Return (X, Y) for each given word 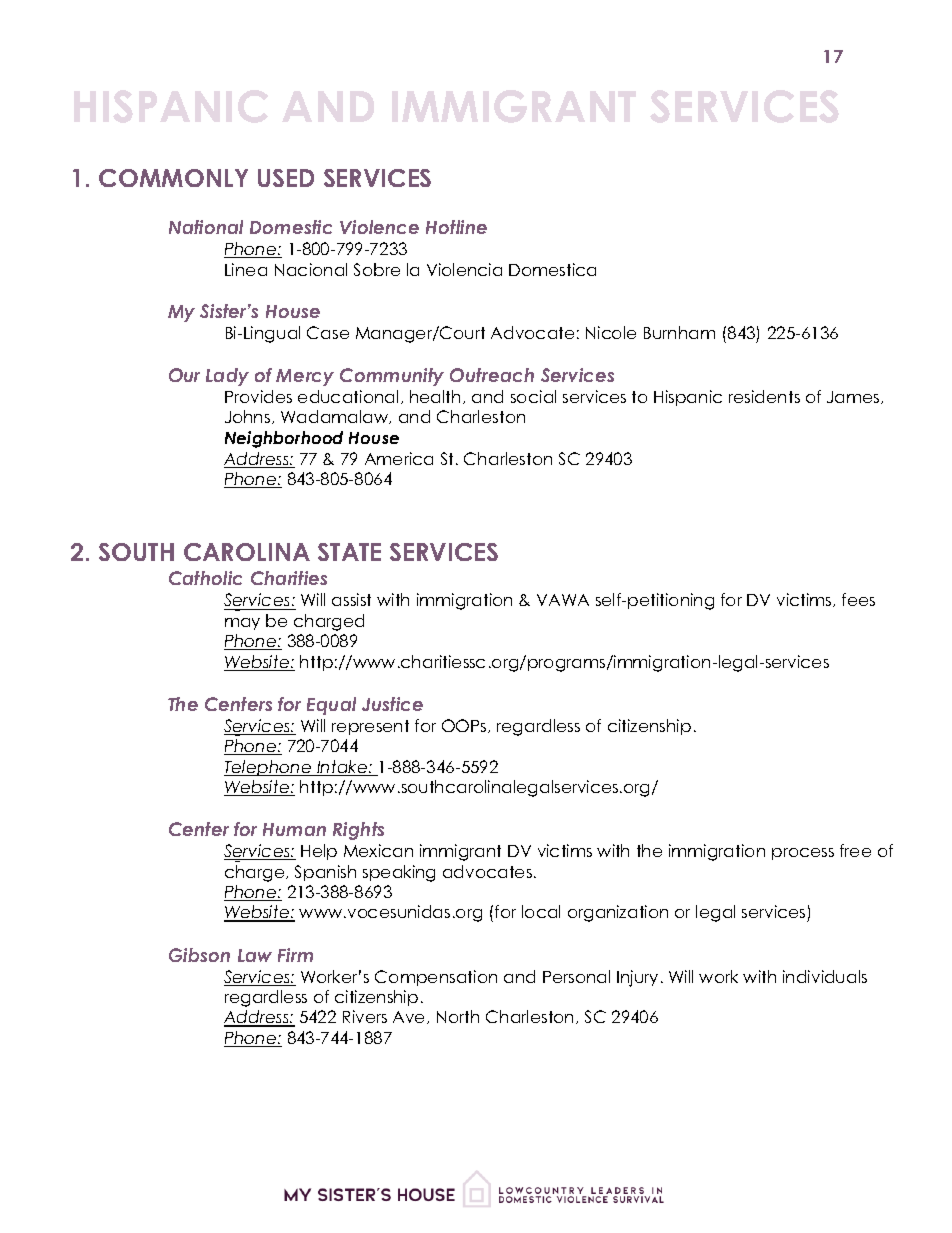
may (242, 624)
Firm (295, 955)
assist (351, 599)
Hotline (456, 227)
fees (858, 599)
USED (286, 178)
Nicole (611, 332)
